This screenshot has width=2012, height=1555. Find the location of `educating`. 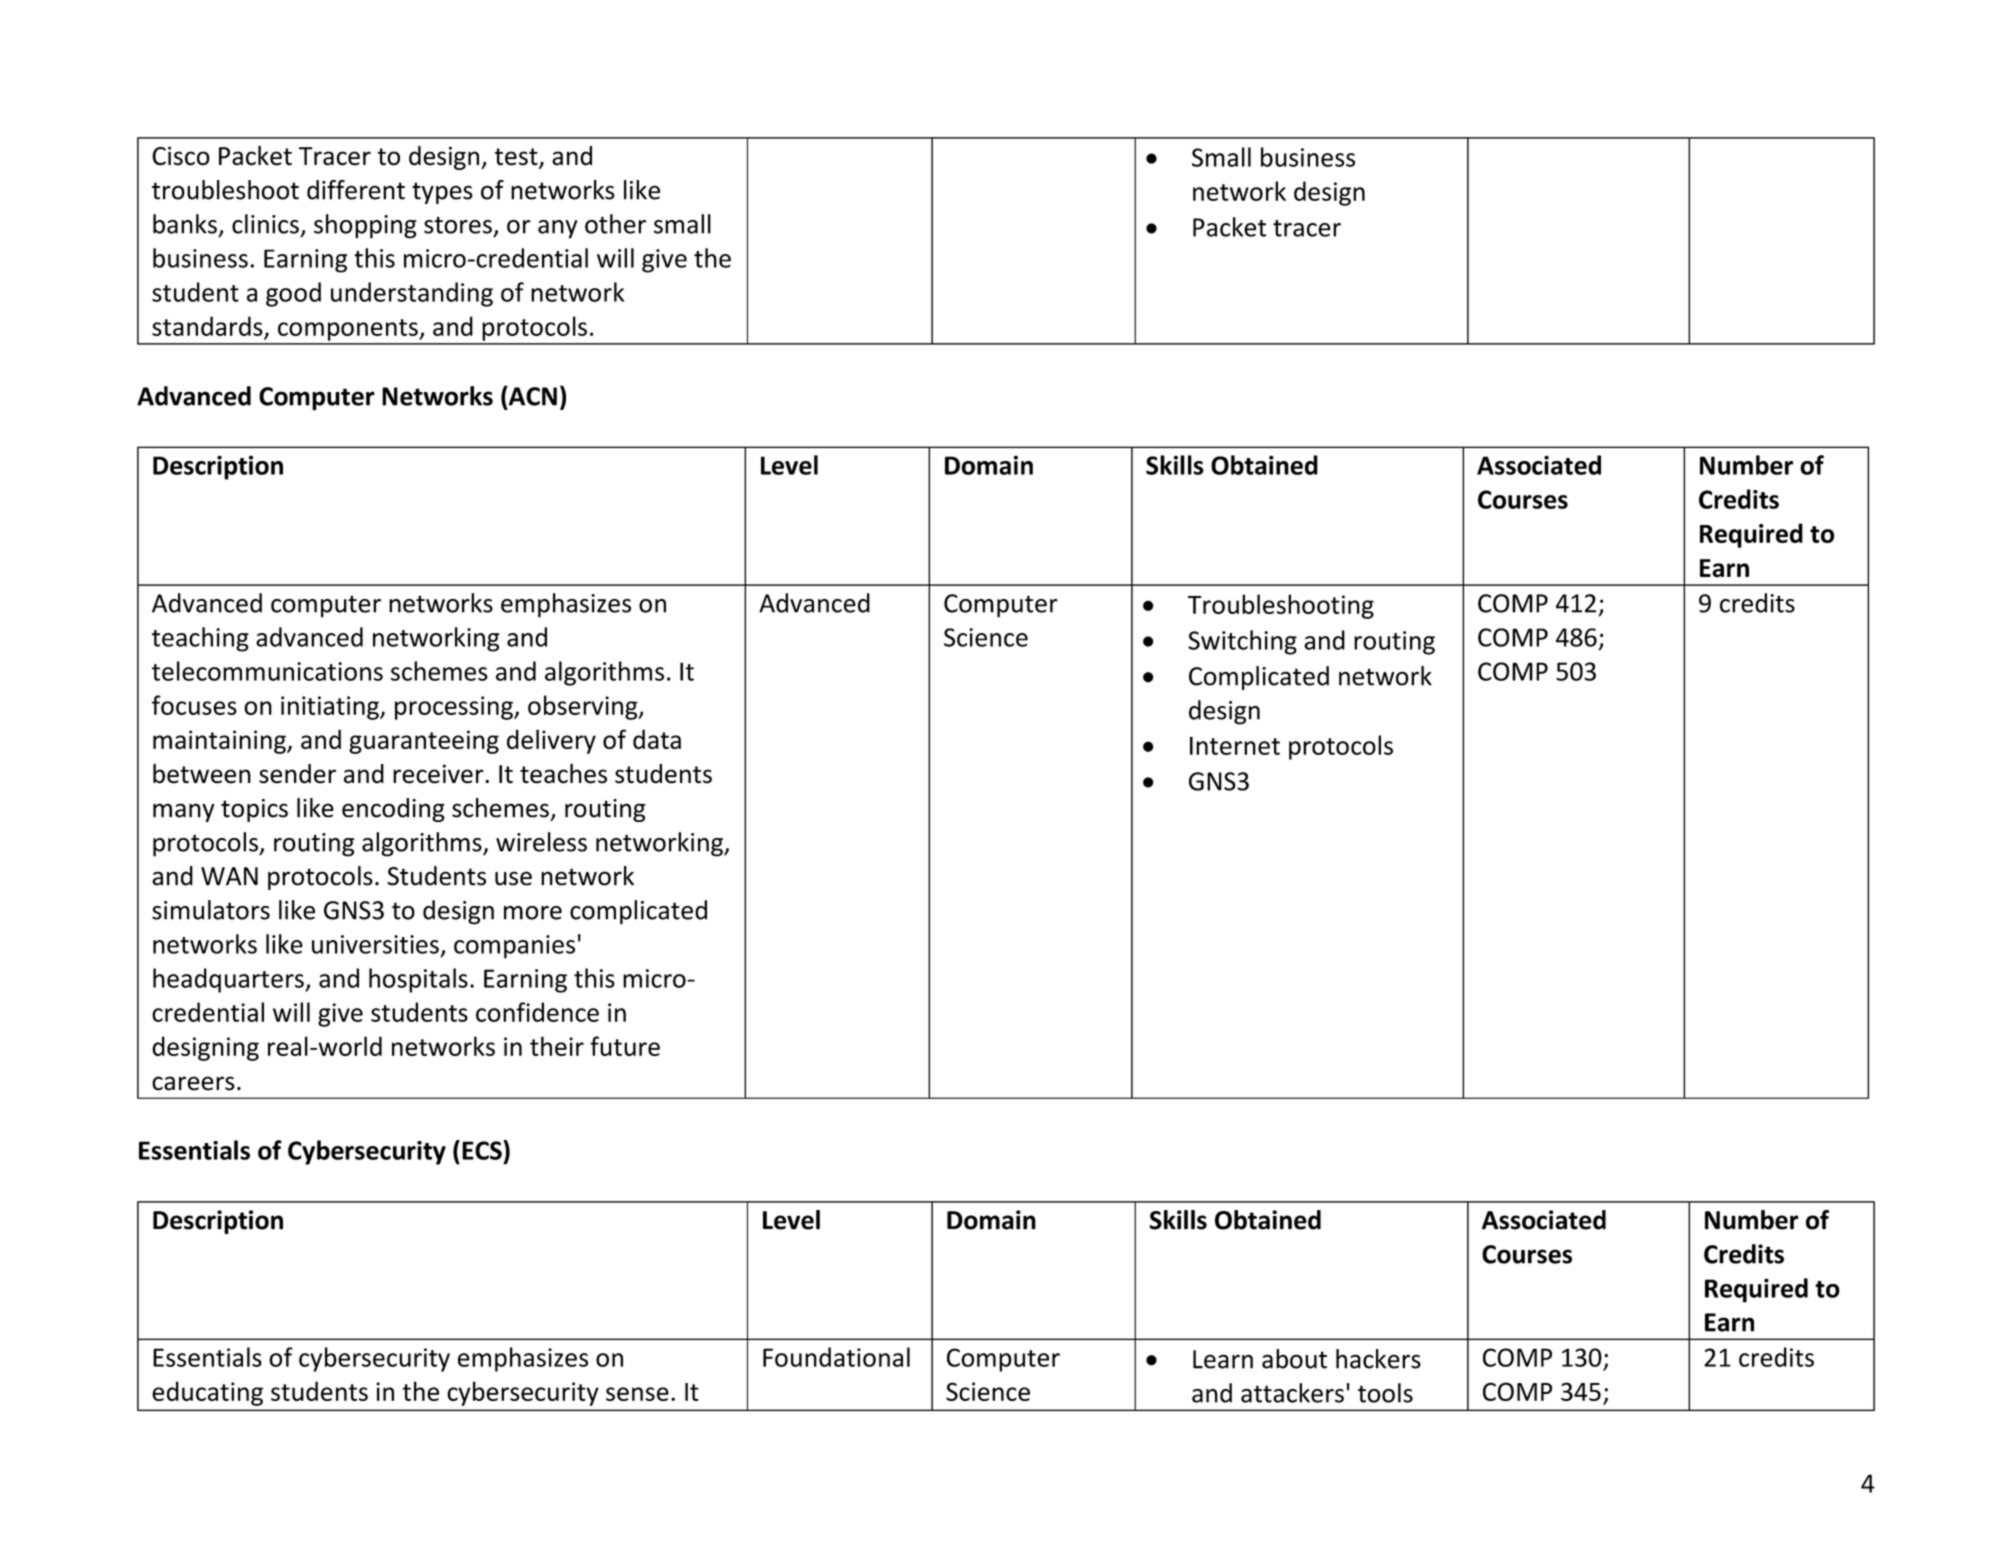

educating is located at coordinates (207, 1393).
